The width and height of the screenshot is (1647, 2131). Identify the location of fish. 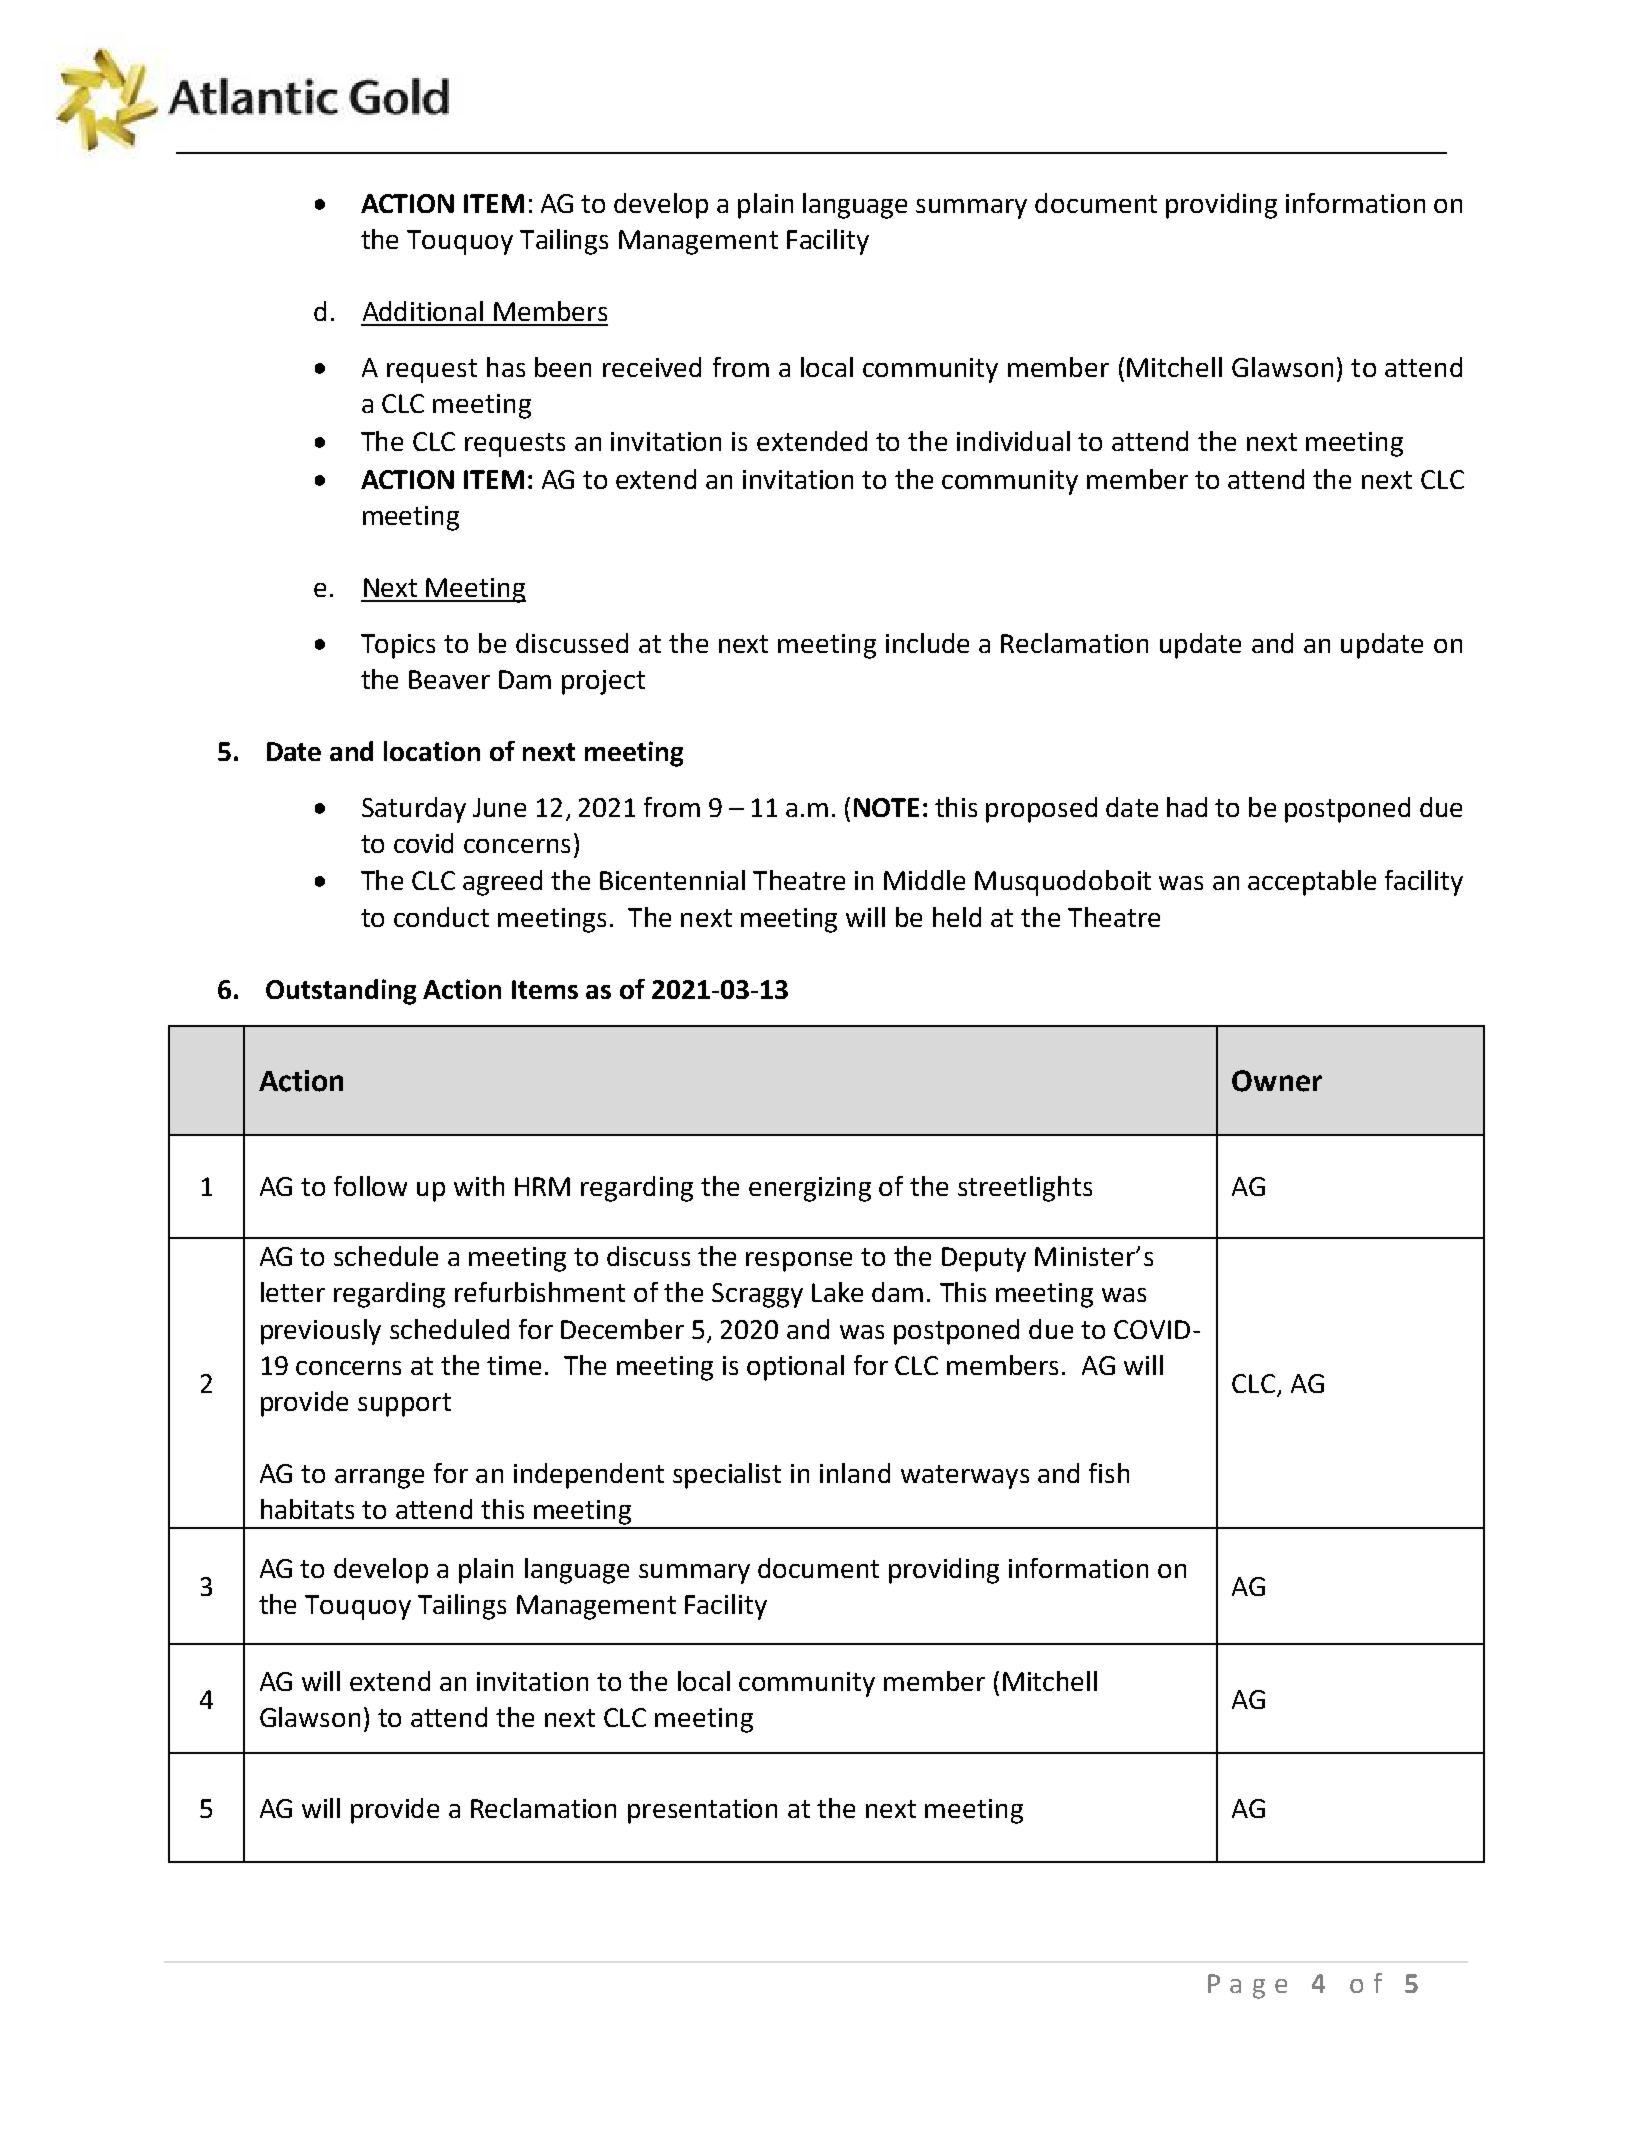
(1109, 1473).
